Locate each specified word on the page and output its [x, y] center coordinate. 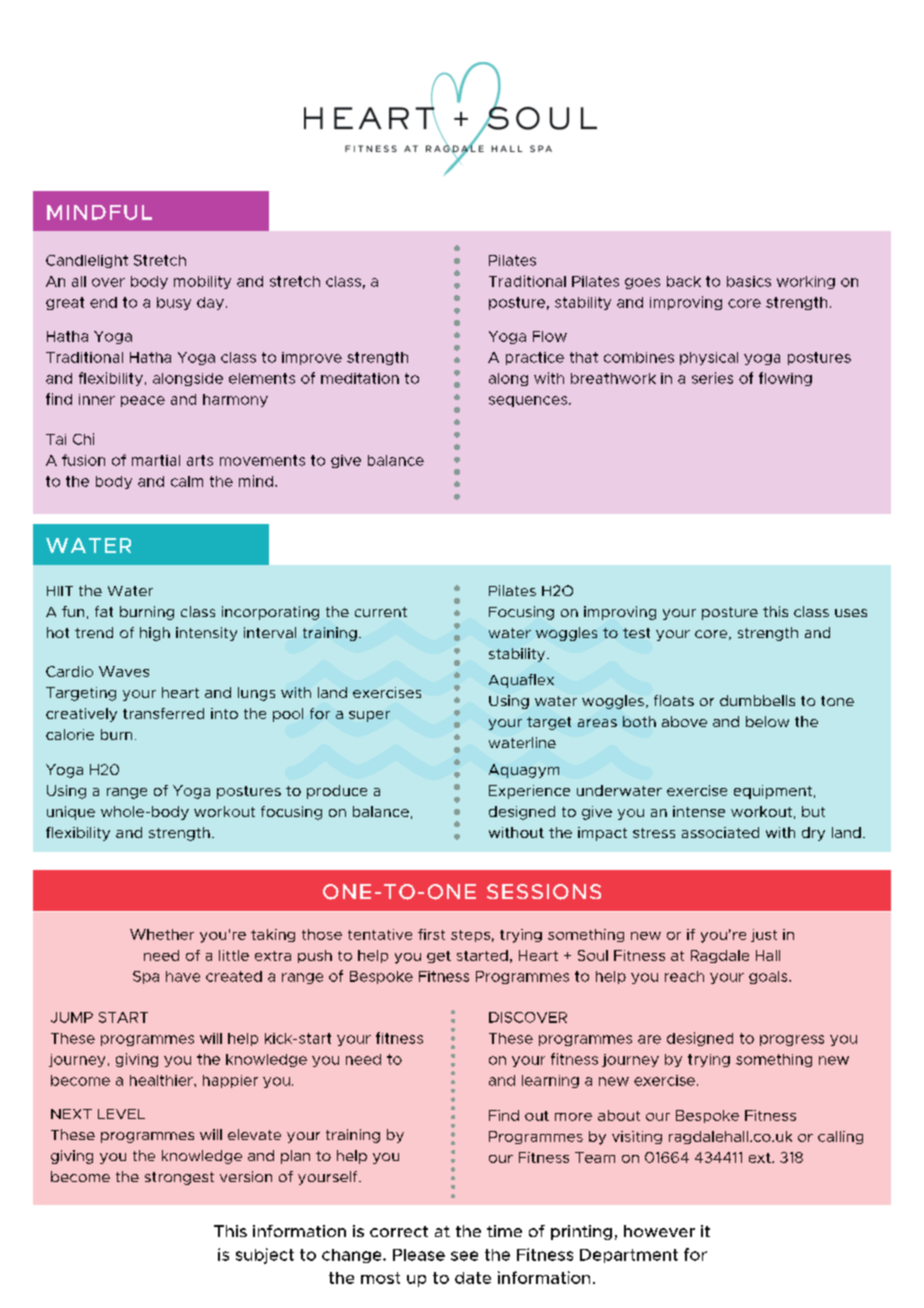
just [764, 935]
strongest [179, 1178]
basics [749, 281]
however [659, 1231]
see [464, 1256]
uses [851, 613]
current [381, 612]
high [155, 634]
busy [174, 303]
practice [535, 358]
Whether [162, 934]
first [431, 934]
